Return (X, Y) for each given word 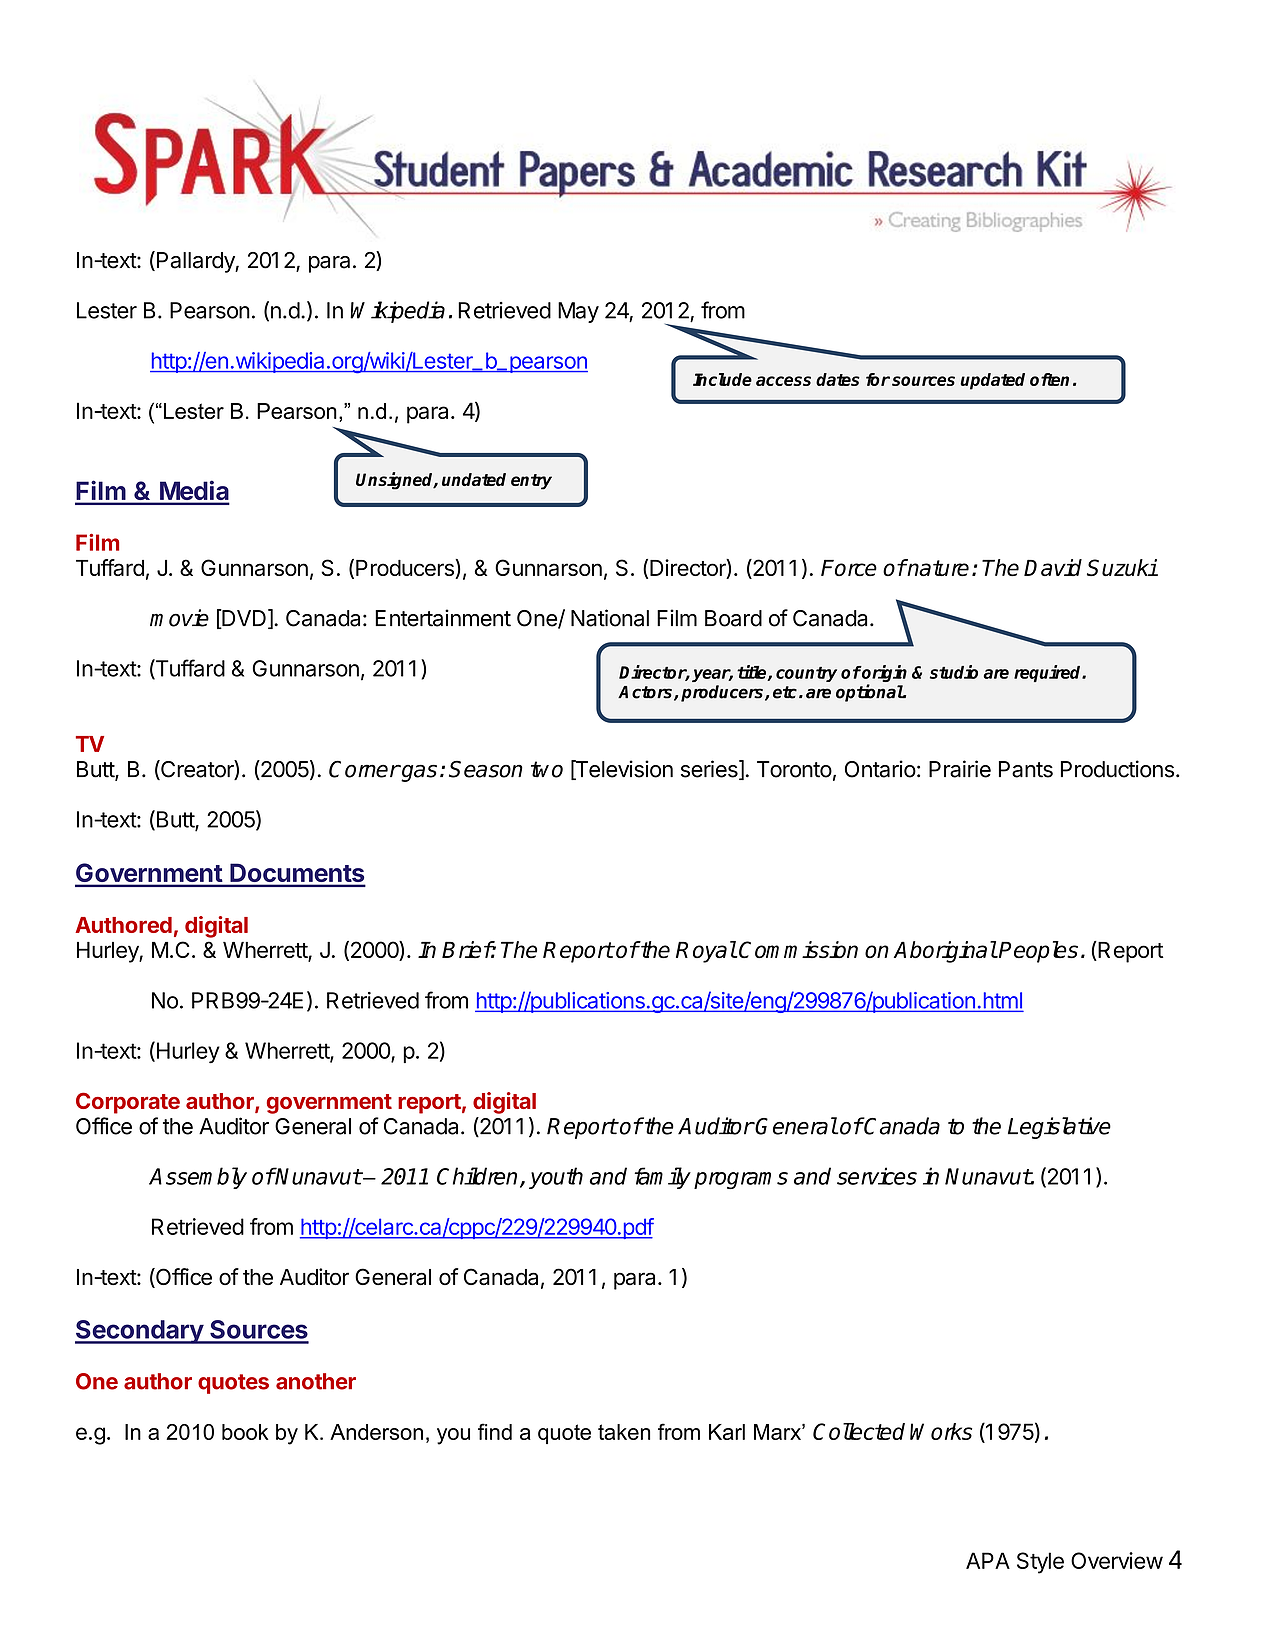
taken (624, 1432)
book (245, 1432)
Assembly (198, 1178)
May (578, 312)
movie (179, 618)
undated (474, 479)
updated (992, 381)
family (662, 1178)
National (610, 618)
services (877, 1176)
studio (954, 672)
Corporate (128, 1103)
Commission (798, 949)
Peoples (1038, 952)
